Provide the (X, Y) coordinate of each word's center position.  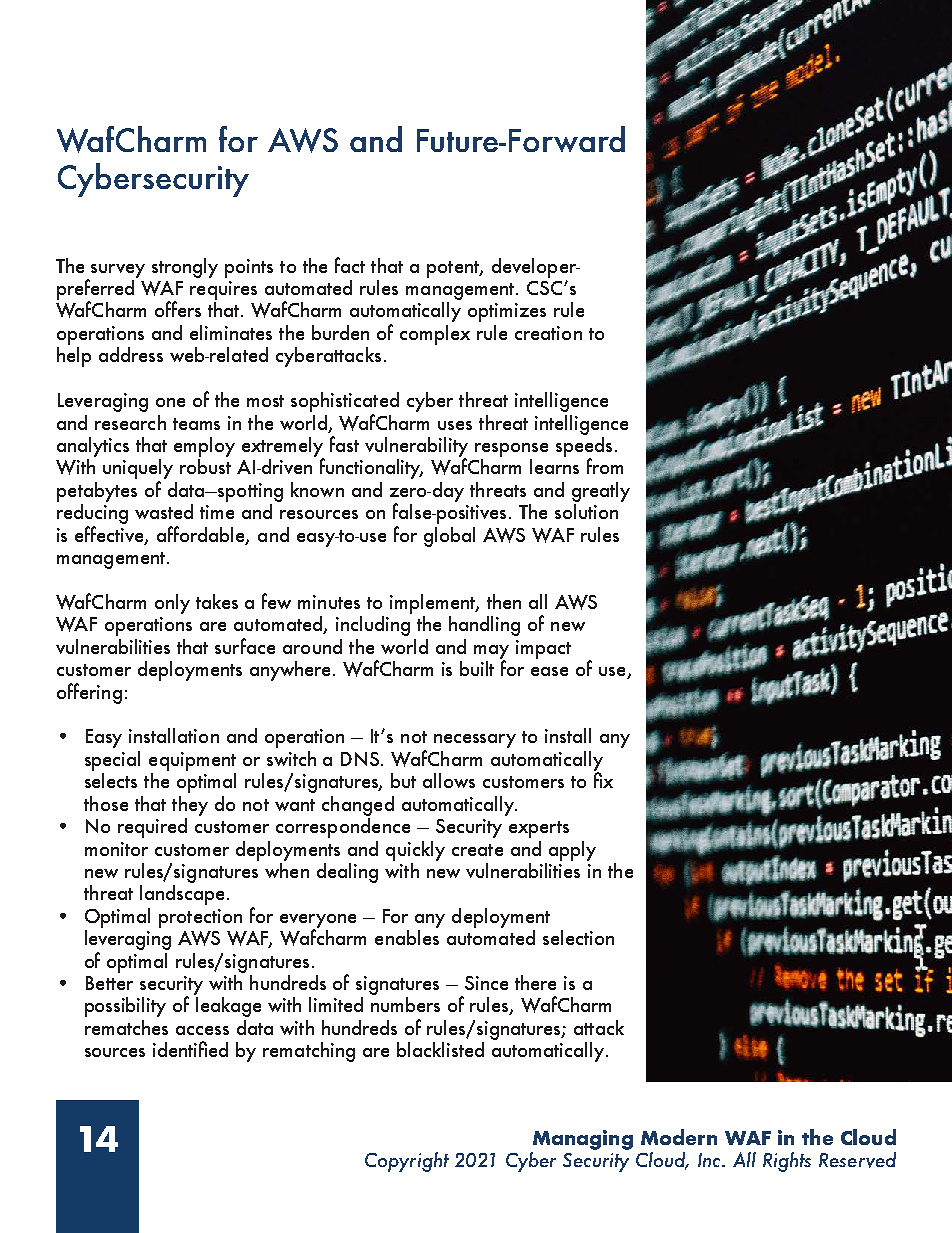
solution (586, 510)
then (504, 601)
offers (178, 309)
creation (548, 333)
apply (572, 851)
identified (190, 1049)
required (152, 828)
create (477, 850)
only (172, 604)
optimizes (507, 312)
